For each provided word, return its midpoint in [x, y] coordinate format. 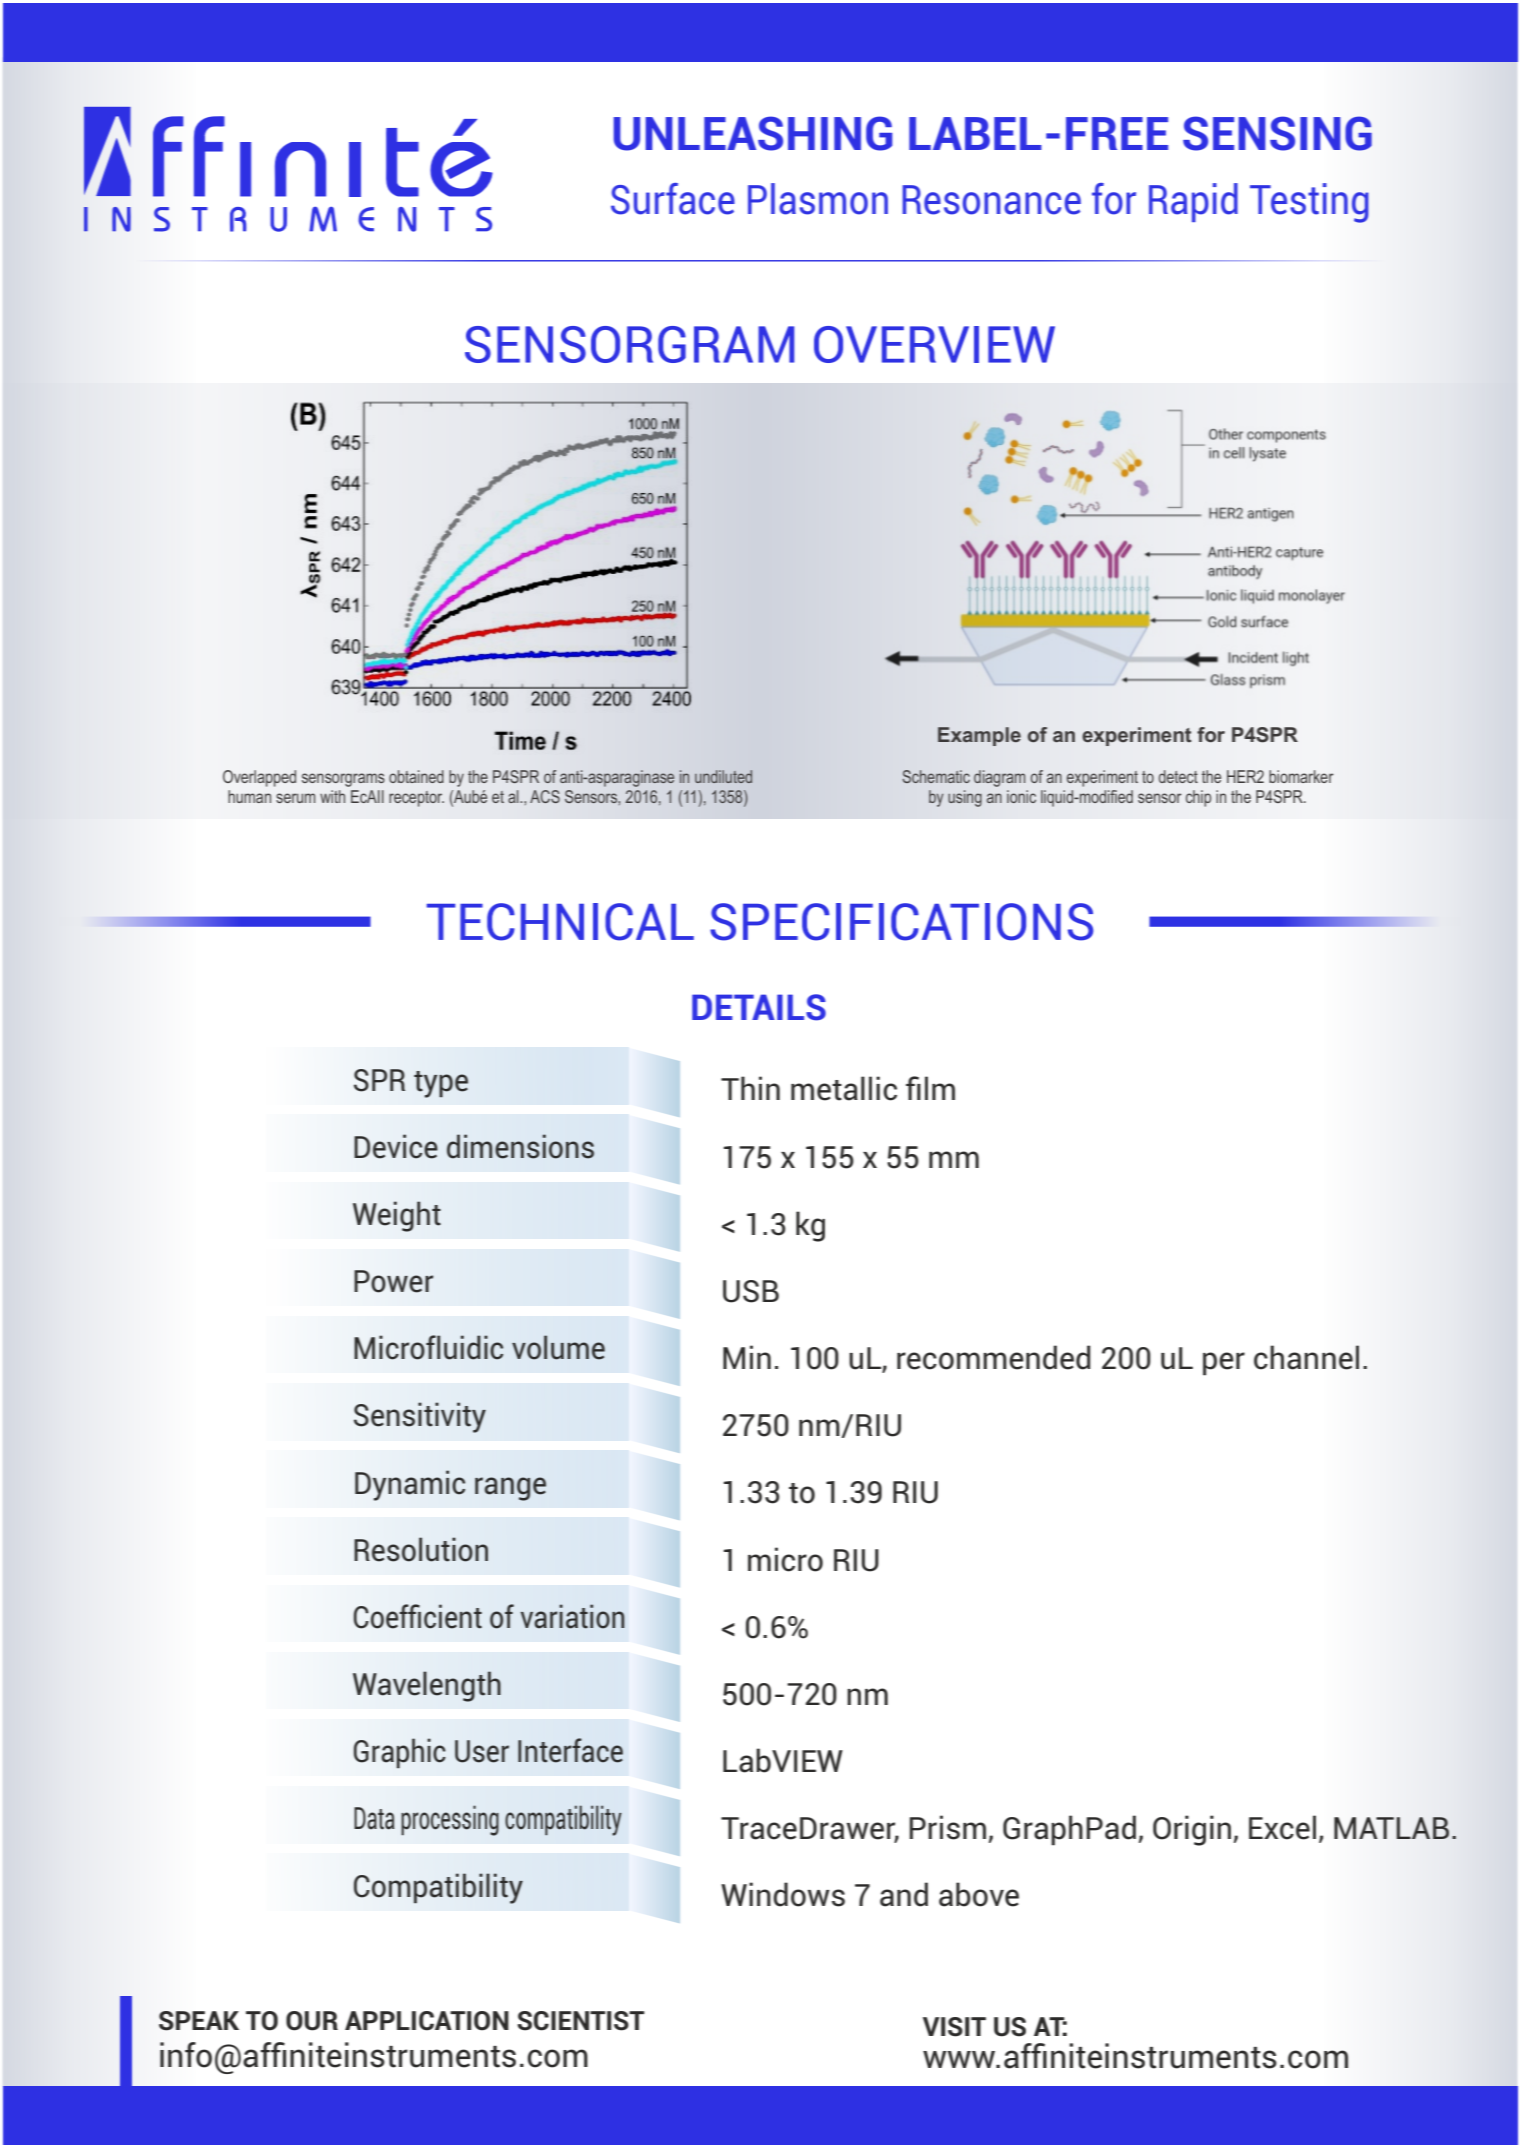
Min [747, 1357]
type [441, 1084]
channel [1306, 1357]
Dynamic [410, 1485]
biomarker [1301, 776]
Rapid [1193, 202]
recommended [994, 1357]
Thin [750, 1088]
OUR [312, 2021]
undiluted [723, 776]
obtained [416, 776]
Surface [673, 199]
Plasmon [818, 199]
